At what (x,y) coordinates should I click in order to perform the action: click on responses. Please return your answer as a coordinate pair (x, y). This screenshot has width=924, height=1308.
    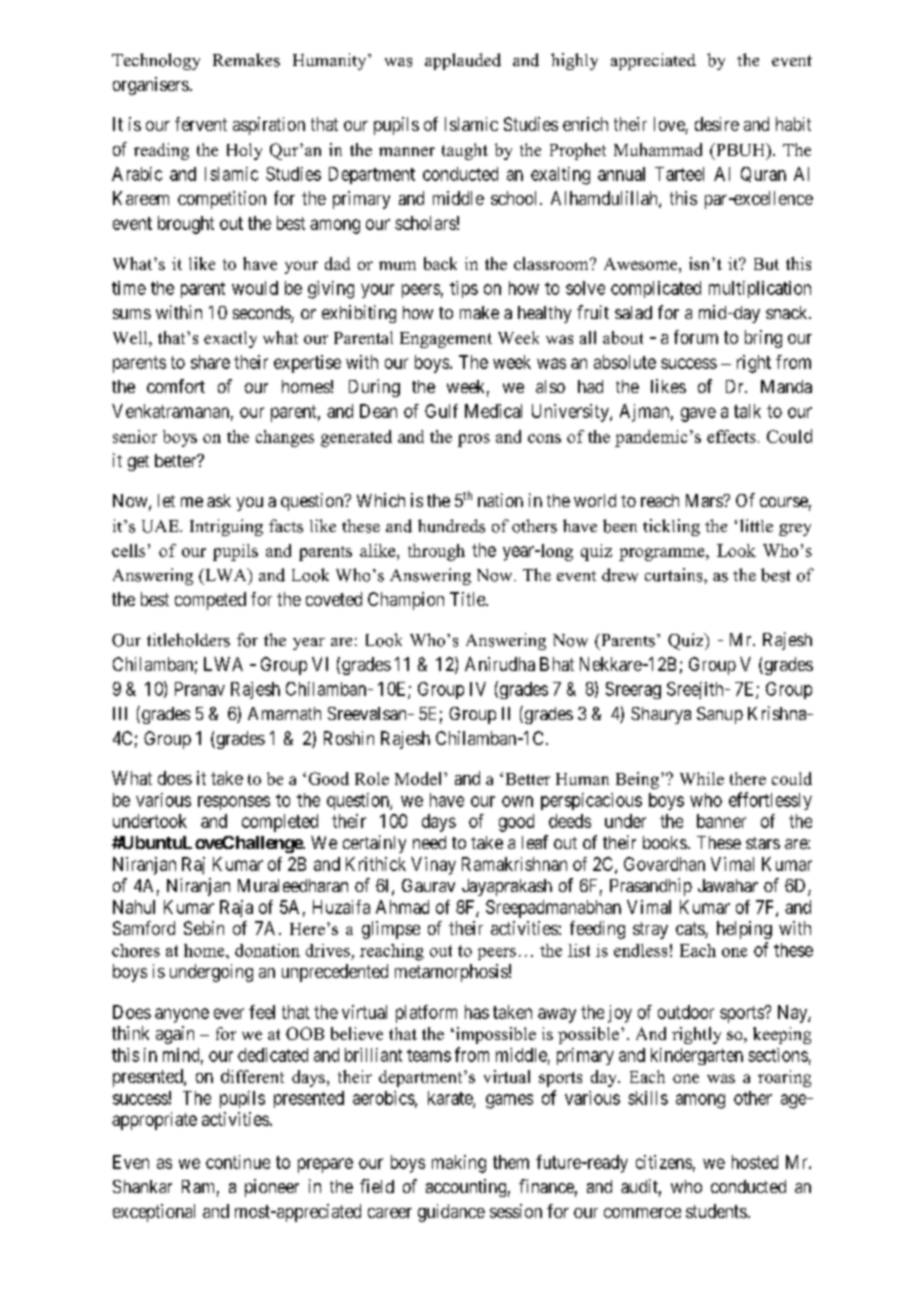
    Looking at the image, I should click on (234, 803).
